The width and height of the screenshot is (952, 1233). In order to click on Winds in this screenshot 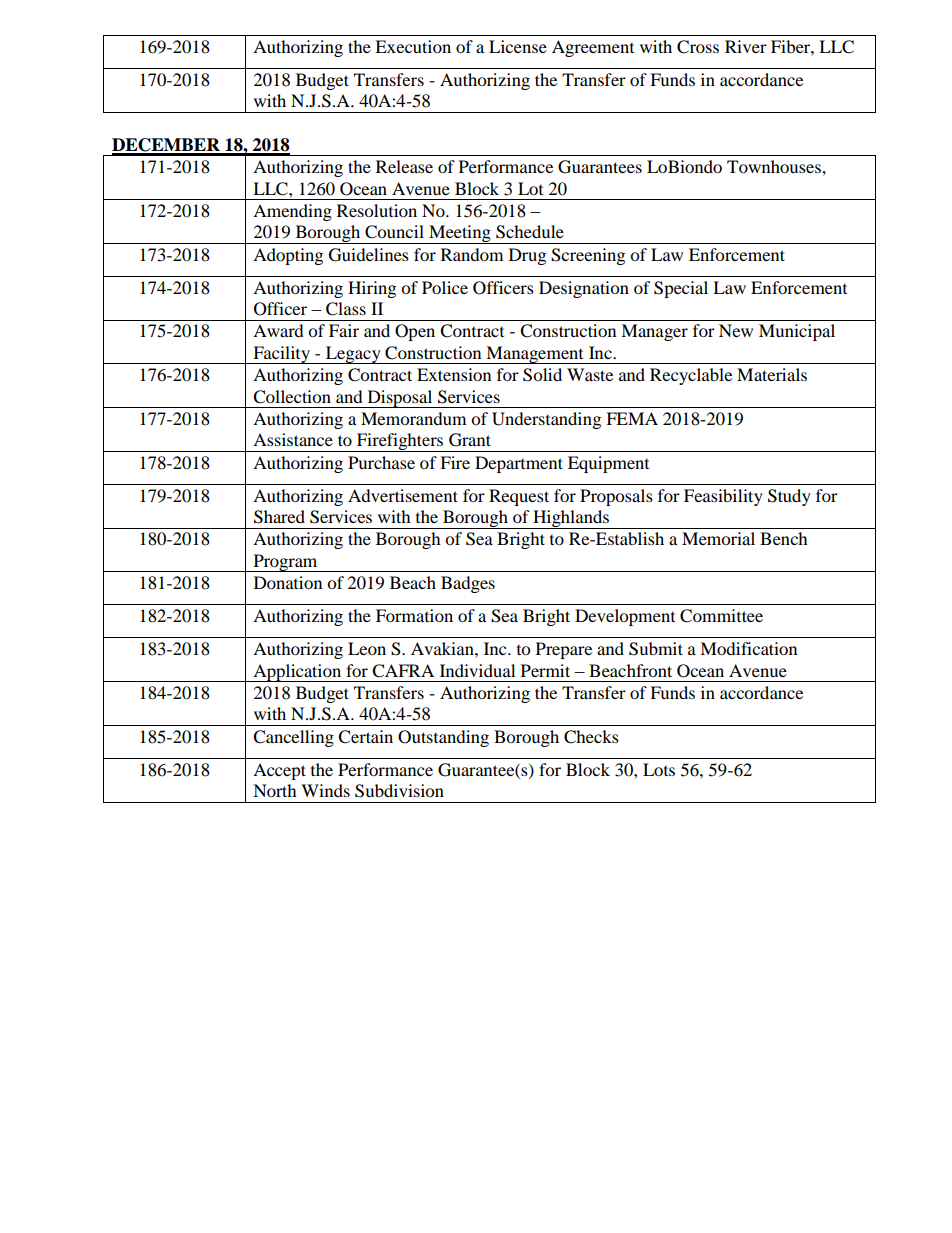, I will do `click(325, 790)`.
